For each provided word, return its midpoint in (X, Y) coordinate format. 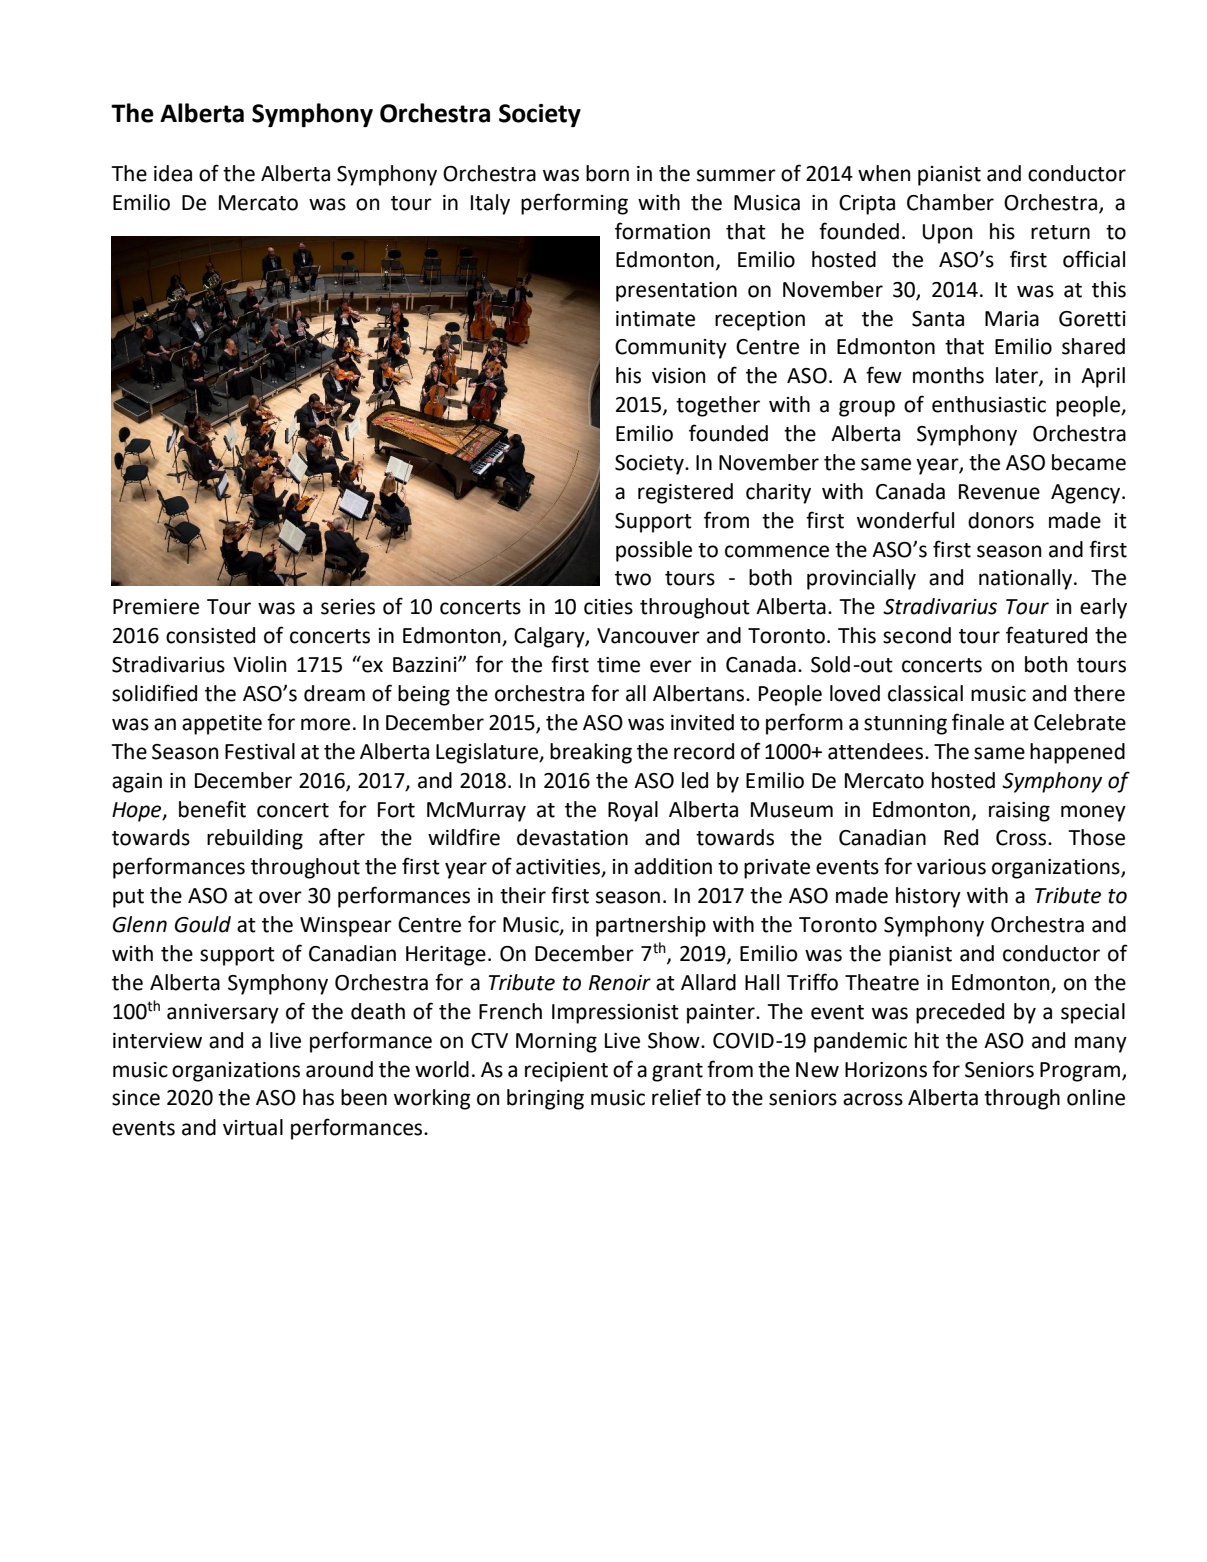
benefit (212, 809)
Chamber (950, 202)
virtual (253, 1127)
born (607, 173)
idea (173, 173)
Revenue (999, 492)
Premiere (156, 607)
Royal (633, 811)
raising (1019, 812)
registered (685, 493)
